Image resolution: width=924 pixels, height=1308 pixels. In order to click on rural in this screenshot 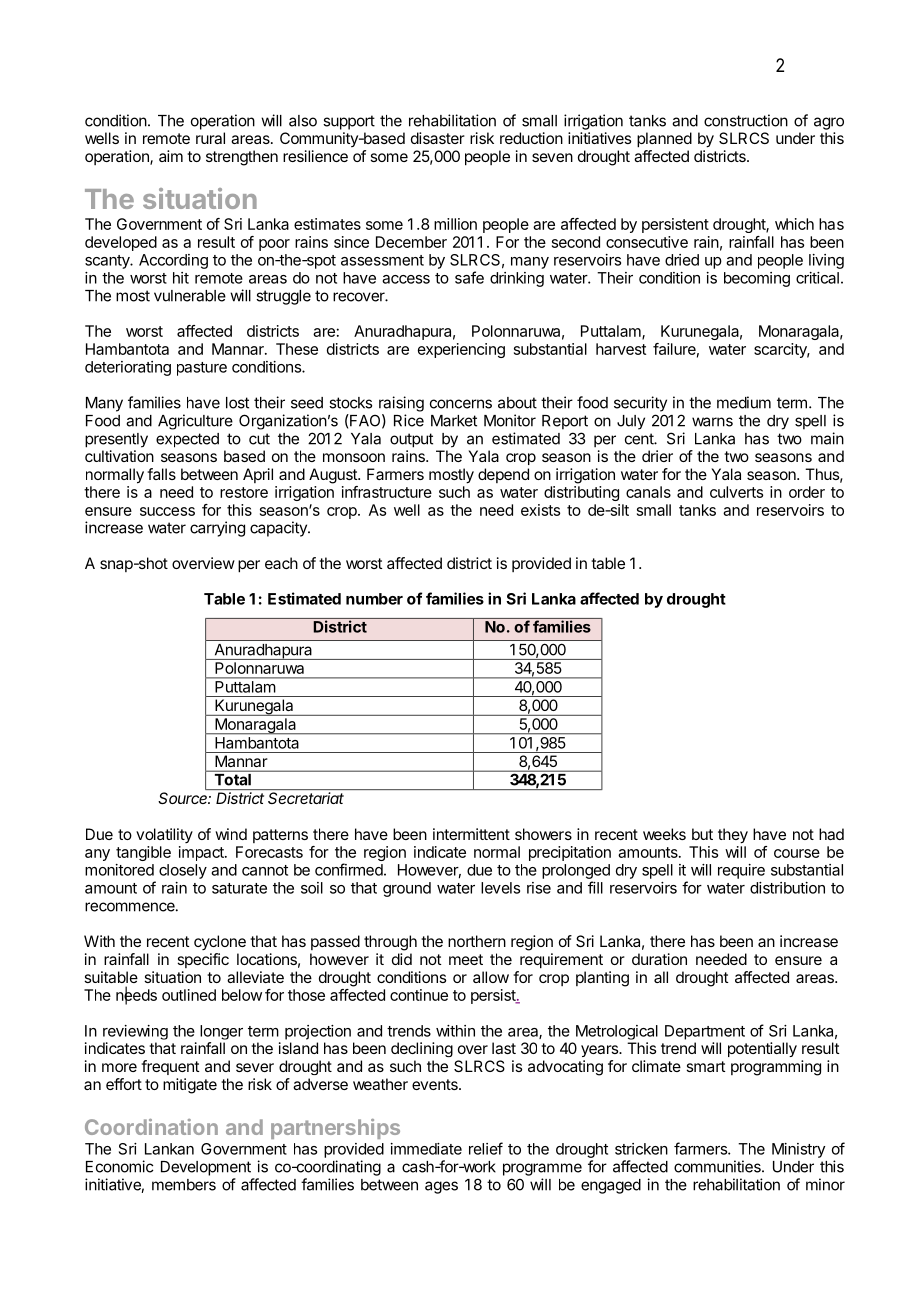, I will do `click(210, 138)`.
